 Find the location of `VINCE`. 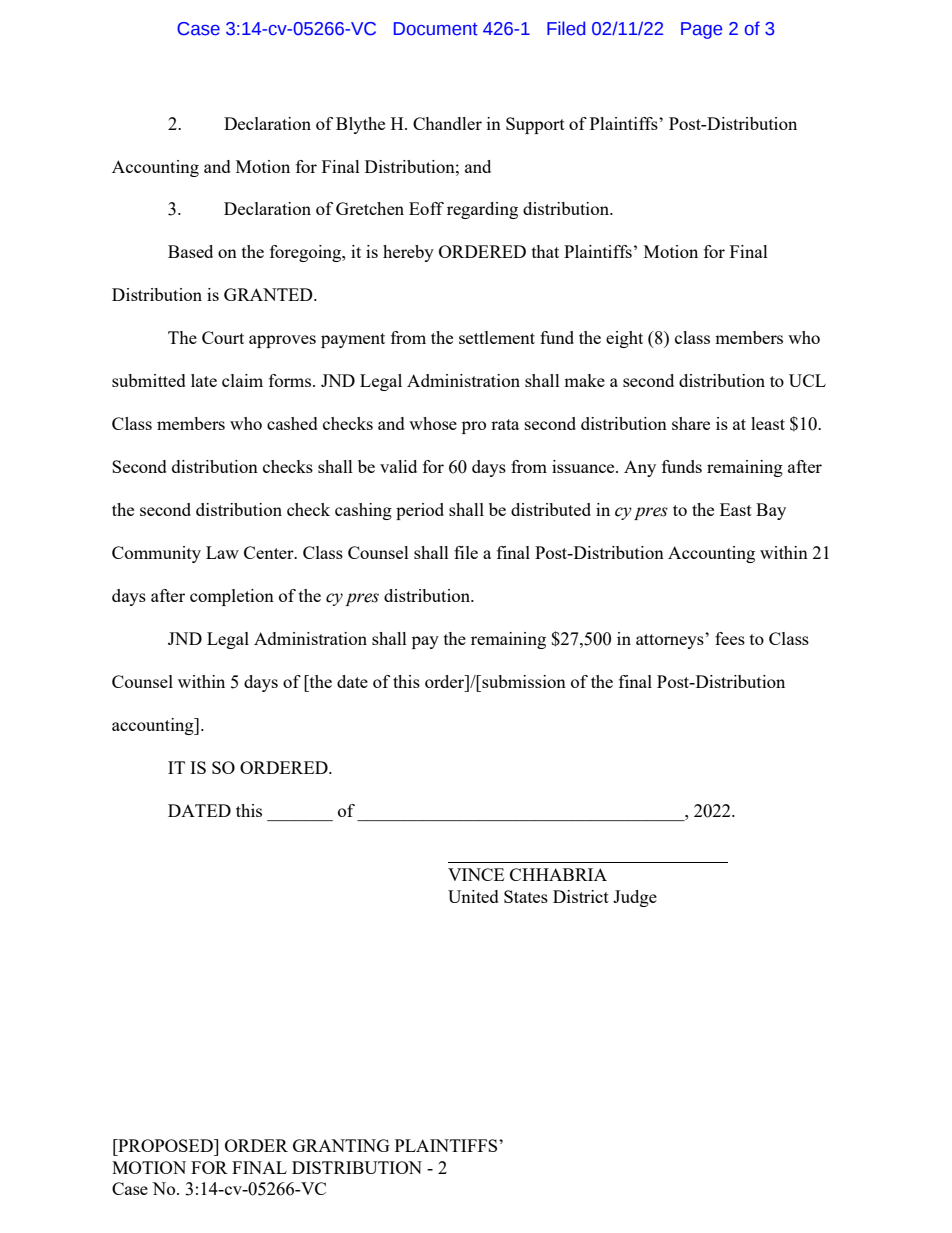

VINCE is located at coordinates (476, 874).
